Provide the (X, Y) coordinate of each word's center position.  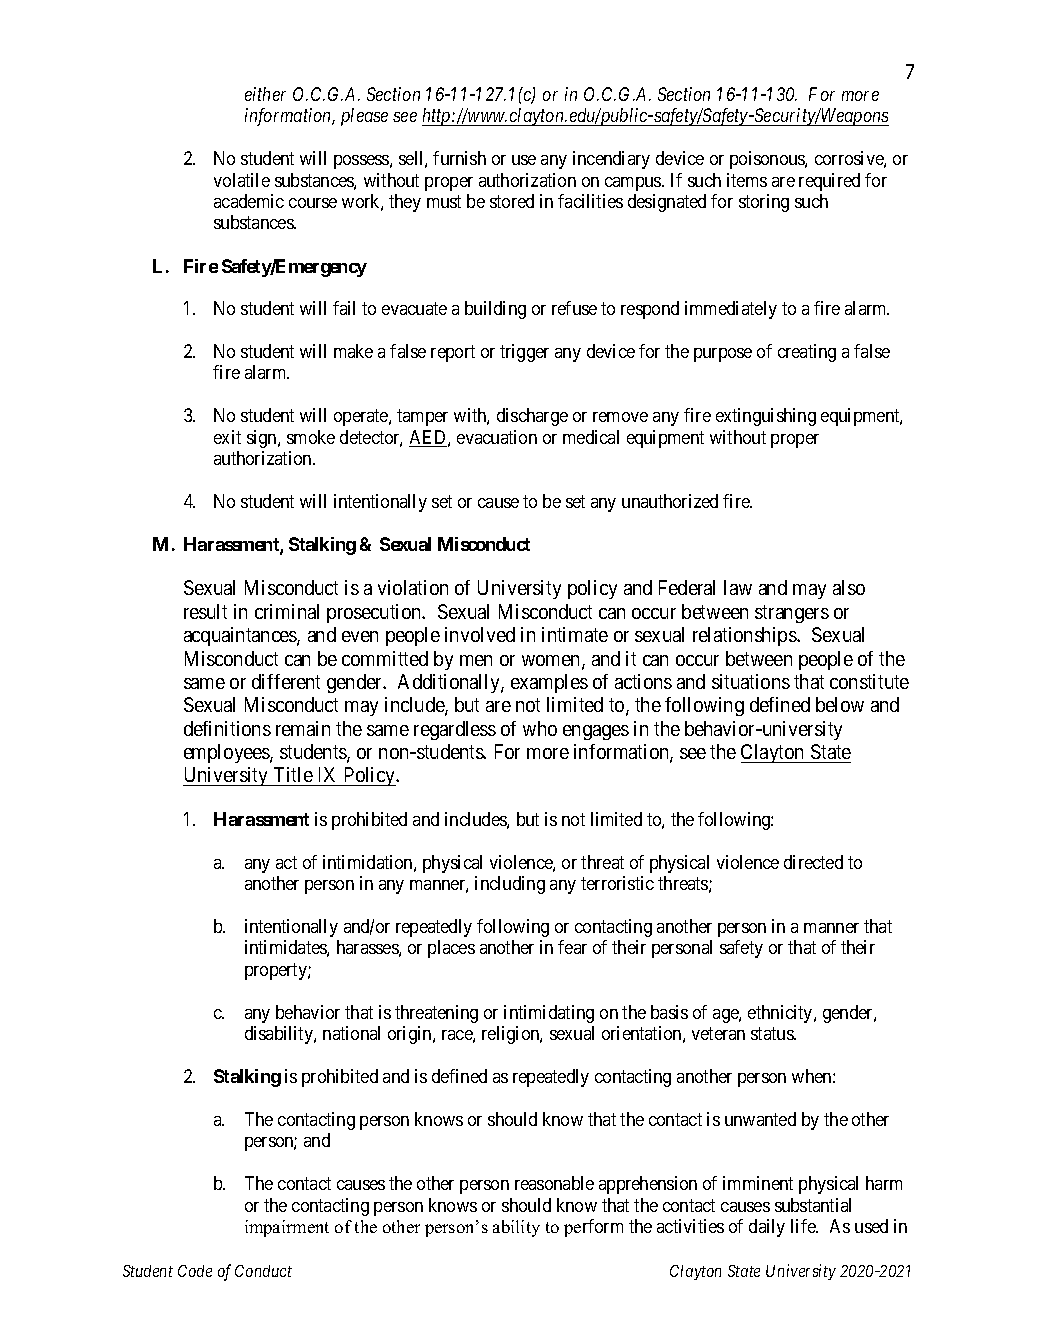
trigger (524, 353)
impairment (287, 1228)
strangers (792, 614)
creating (807, 353)
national (351, 1033)
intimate (575, 634)
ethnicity (781, 1014)
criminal (287, 611)
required (829, 182)
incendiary (611, 160)
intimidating (549, 1014)
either (265, 94)
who (540, 728)
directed (813, 862)
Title (293, 776)
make (353, 351)
